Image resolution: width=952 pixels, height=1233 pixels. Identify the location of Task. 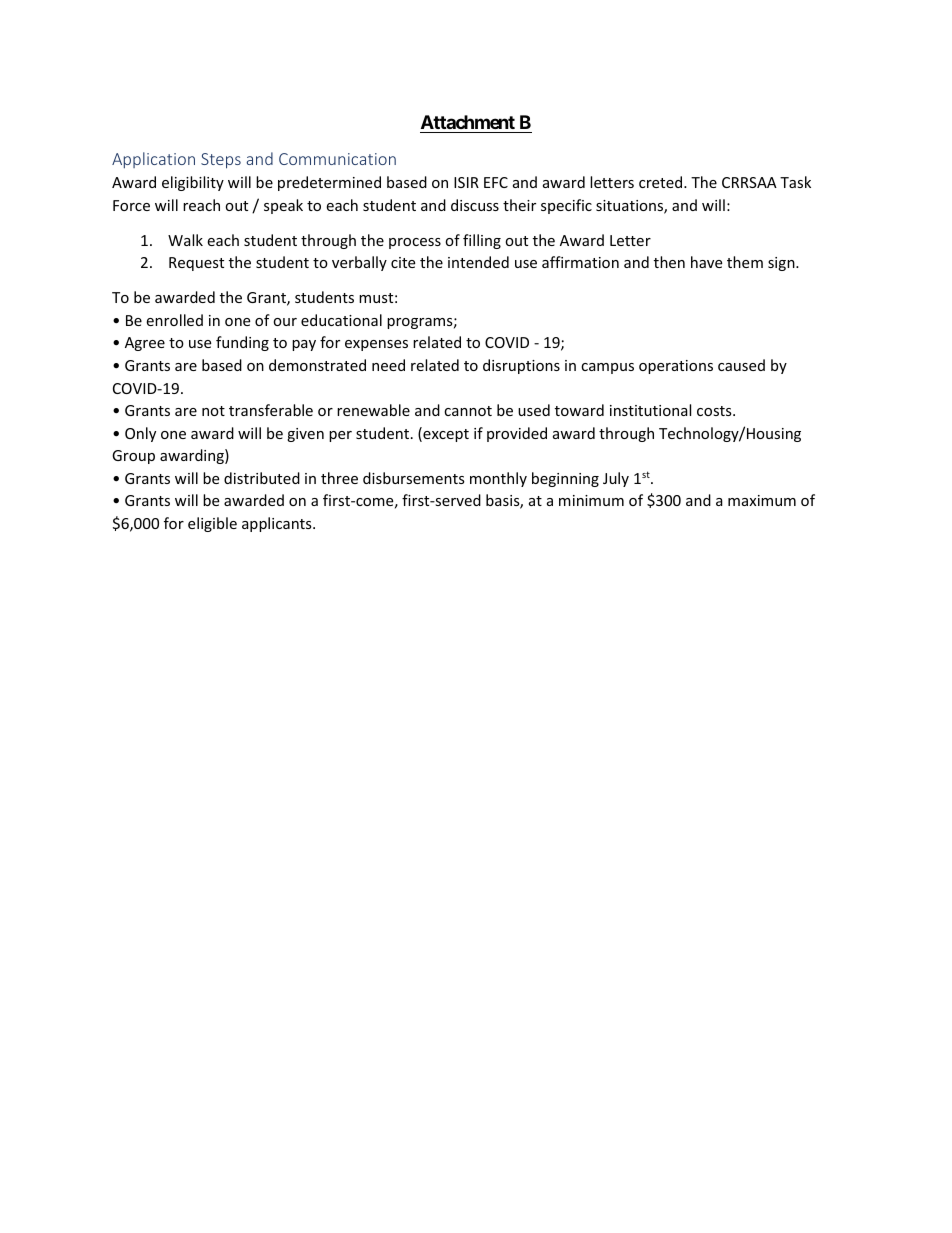
(795, 182).
